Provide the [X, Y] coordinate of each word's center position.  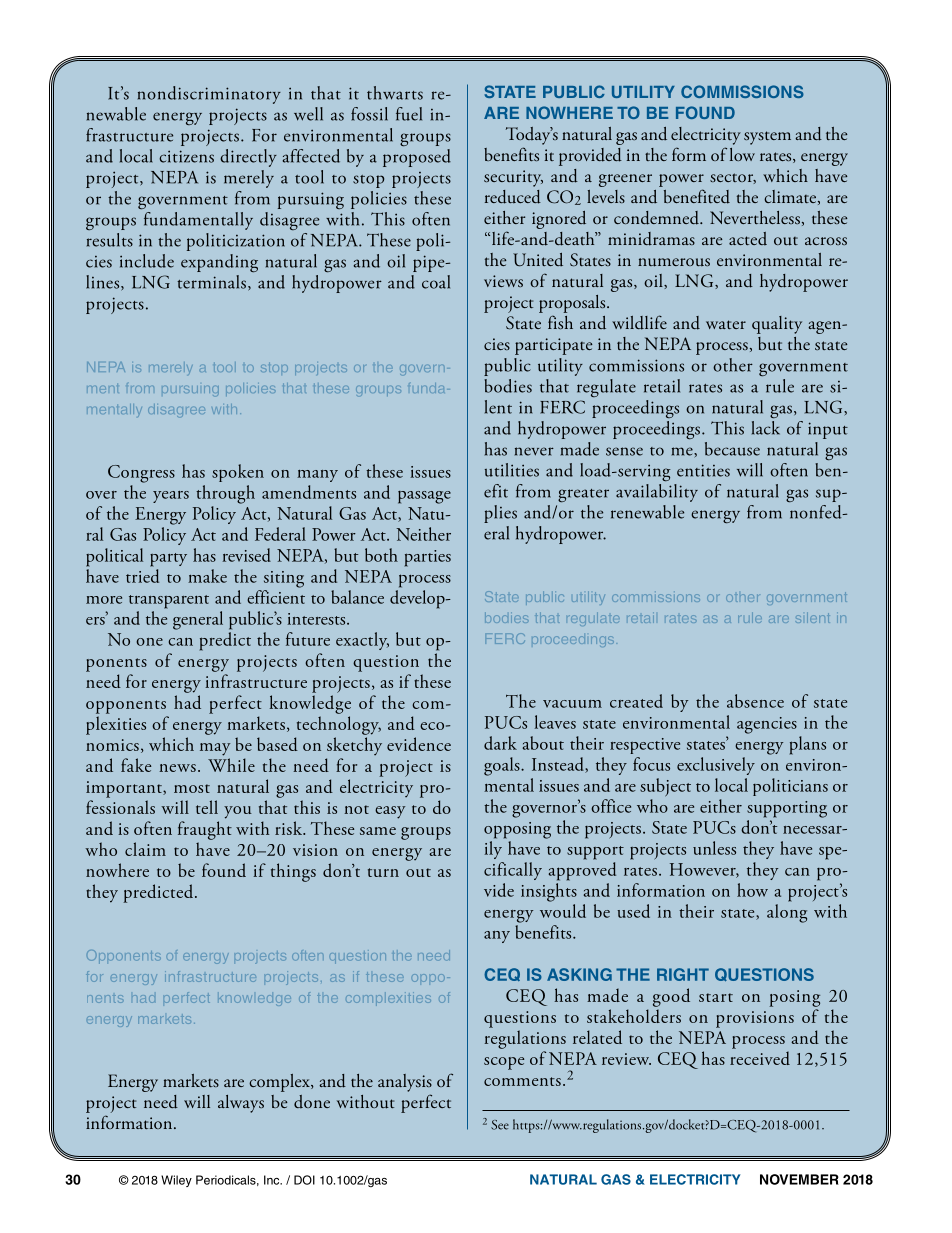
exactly [362, 641]
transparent [169, 602]
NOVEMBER [799, 1179]
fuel [409, 114]
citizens [186, 156]
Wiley [176, 1181]
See [500, 1125]
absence [755, 701]
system [767, 138]
